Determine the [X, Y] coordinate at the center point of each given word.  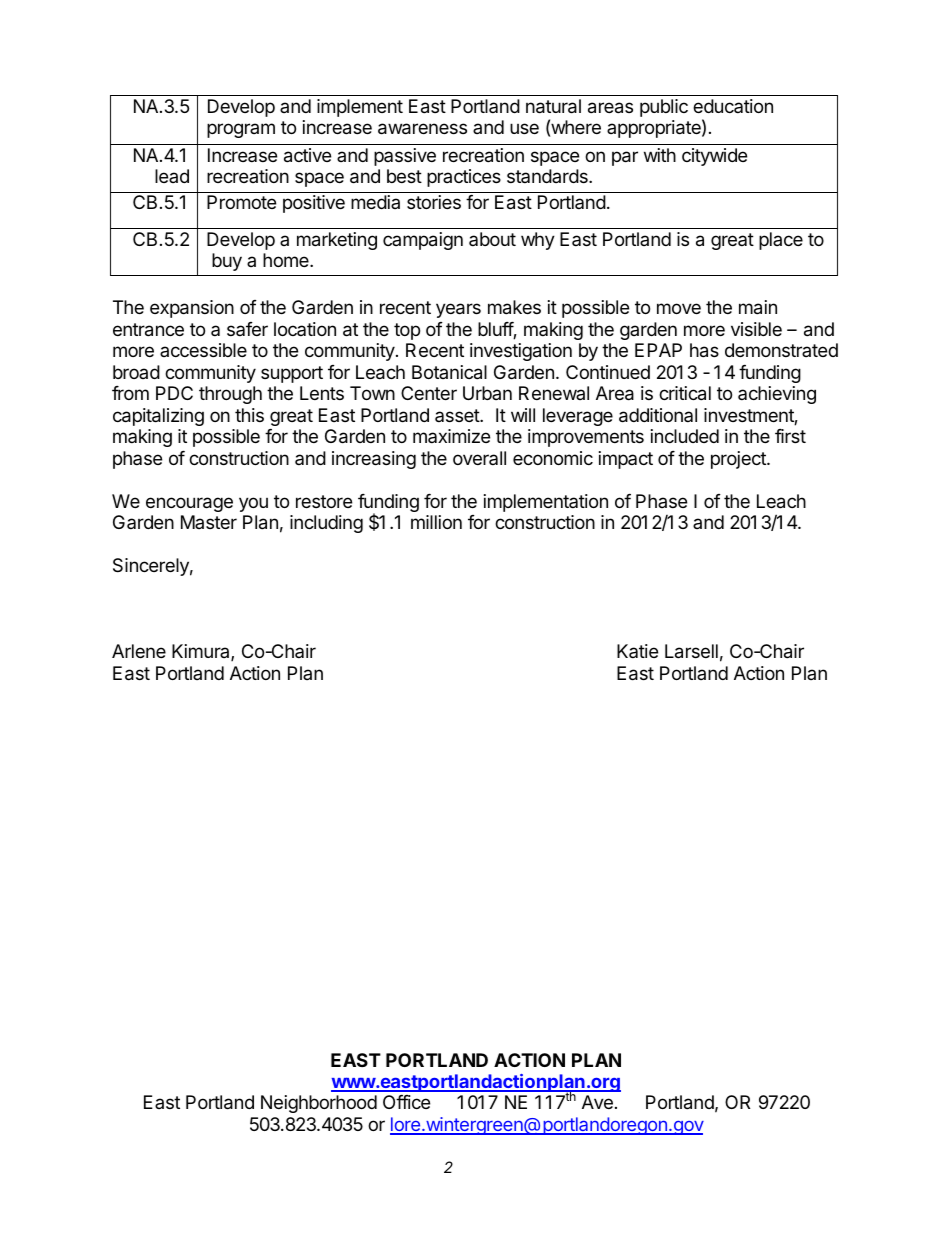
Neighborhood [319, 1104]
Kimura [202, 652]
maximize [451, 436]
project [739, 460]
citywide [714, 157]
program [241, 130]
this [249, 415]
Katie [637, 651]
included [685, 436]
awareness [422, 129]
